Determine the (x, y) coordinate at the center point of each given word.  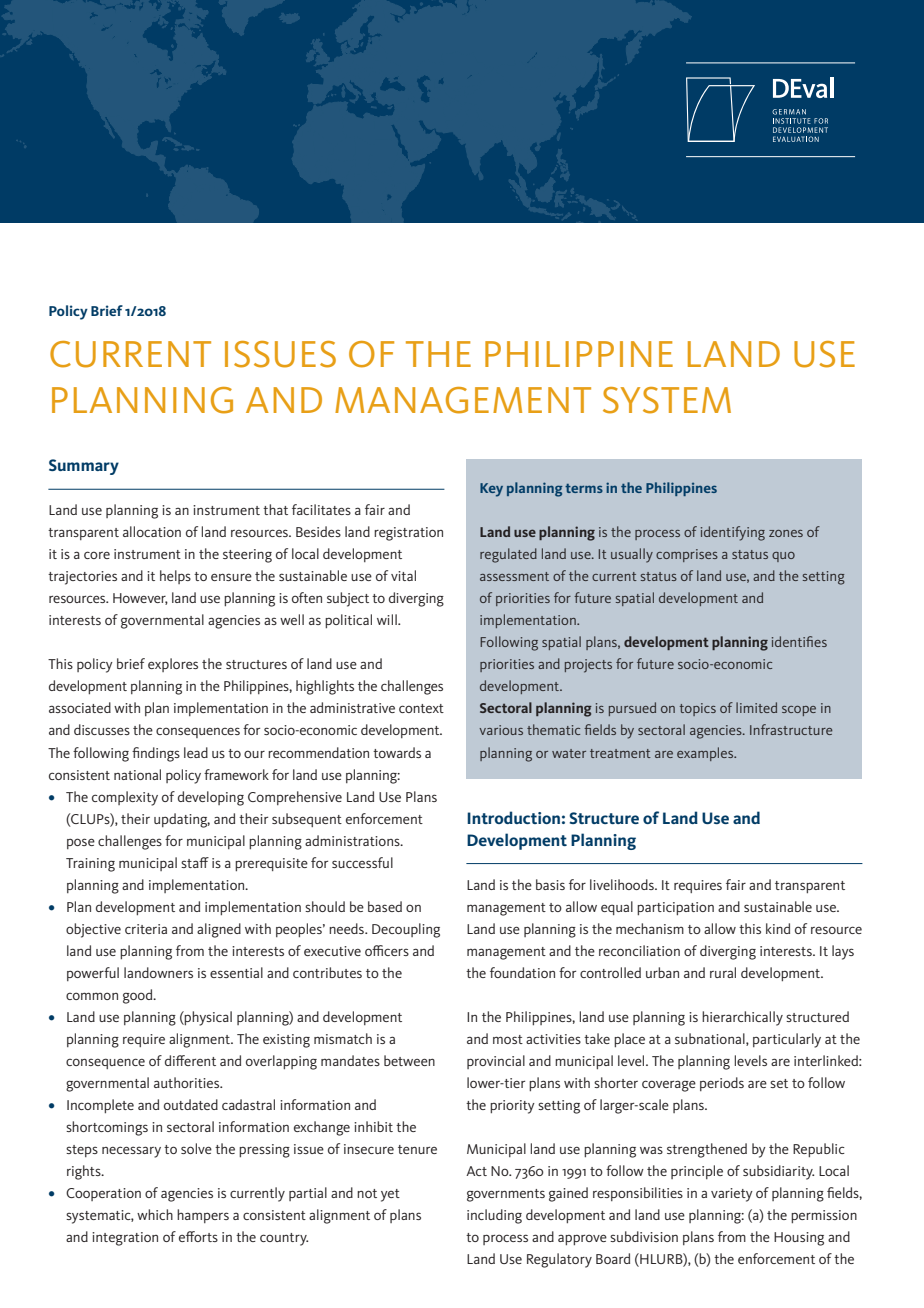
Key (491, 490)
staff (195, 862)
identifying (733, 533)
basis (550, 884)
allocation (152, 531)
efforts (198, 1236)
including (494, 1216)
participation (675, 908)
